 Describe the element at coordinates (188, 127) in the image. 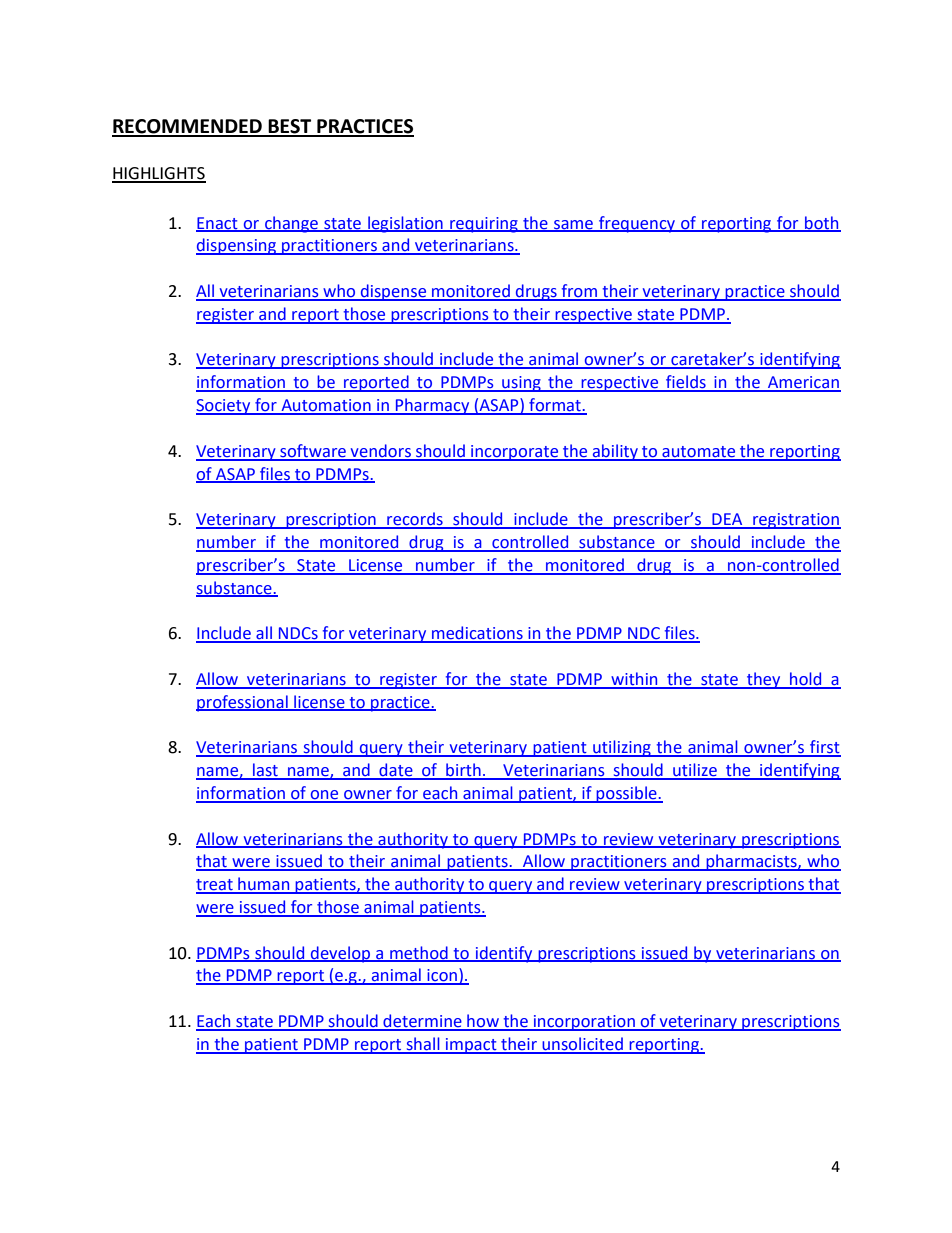

I see `RECOMMENDED` at that location.
